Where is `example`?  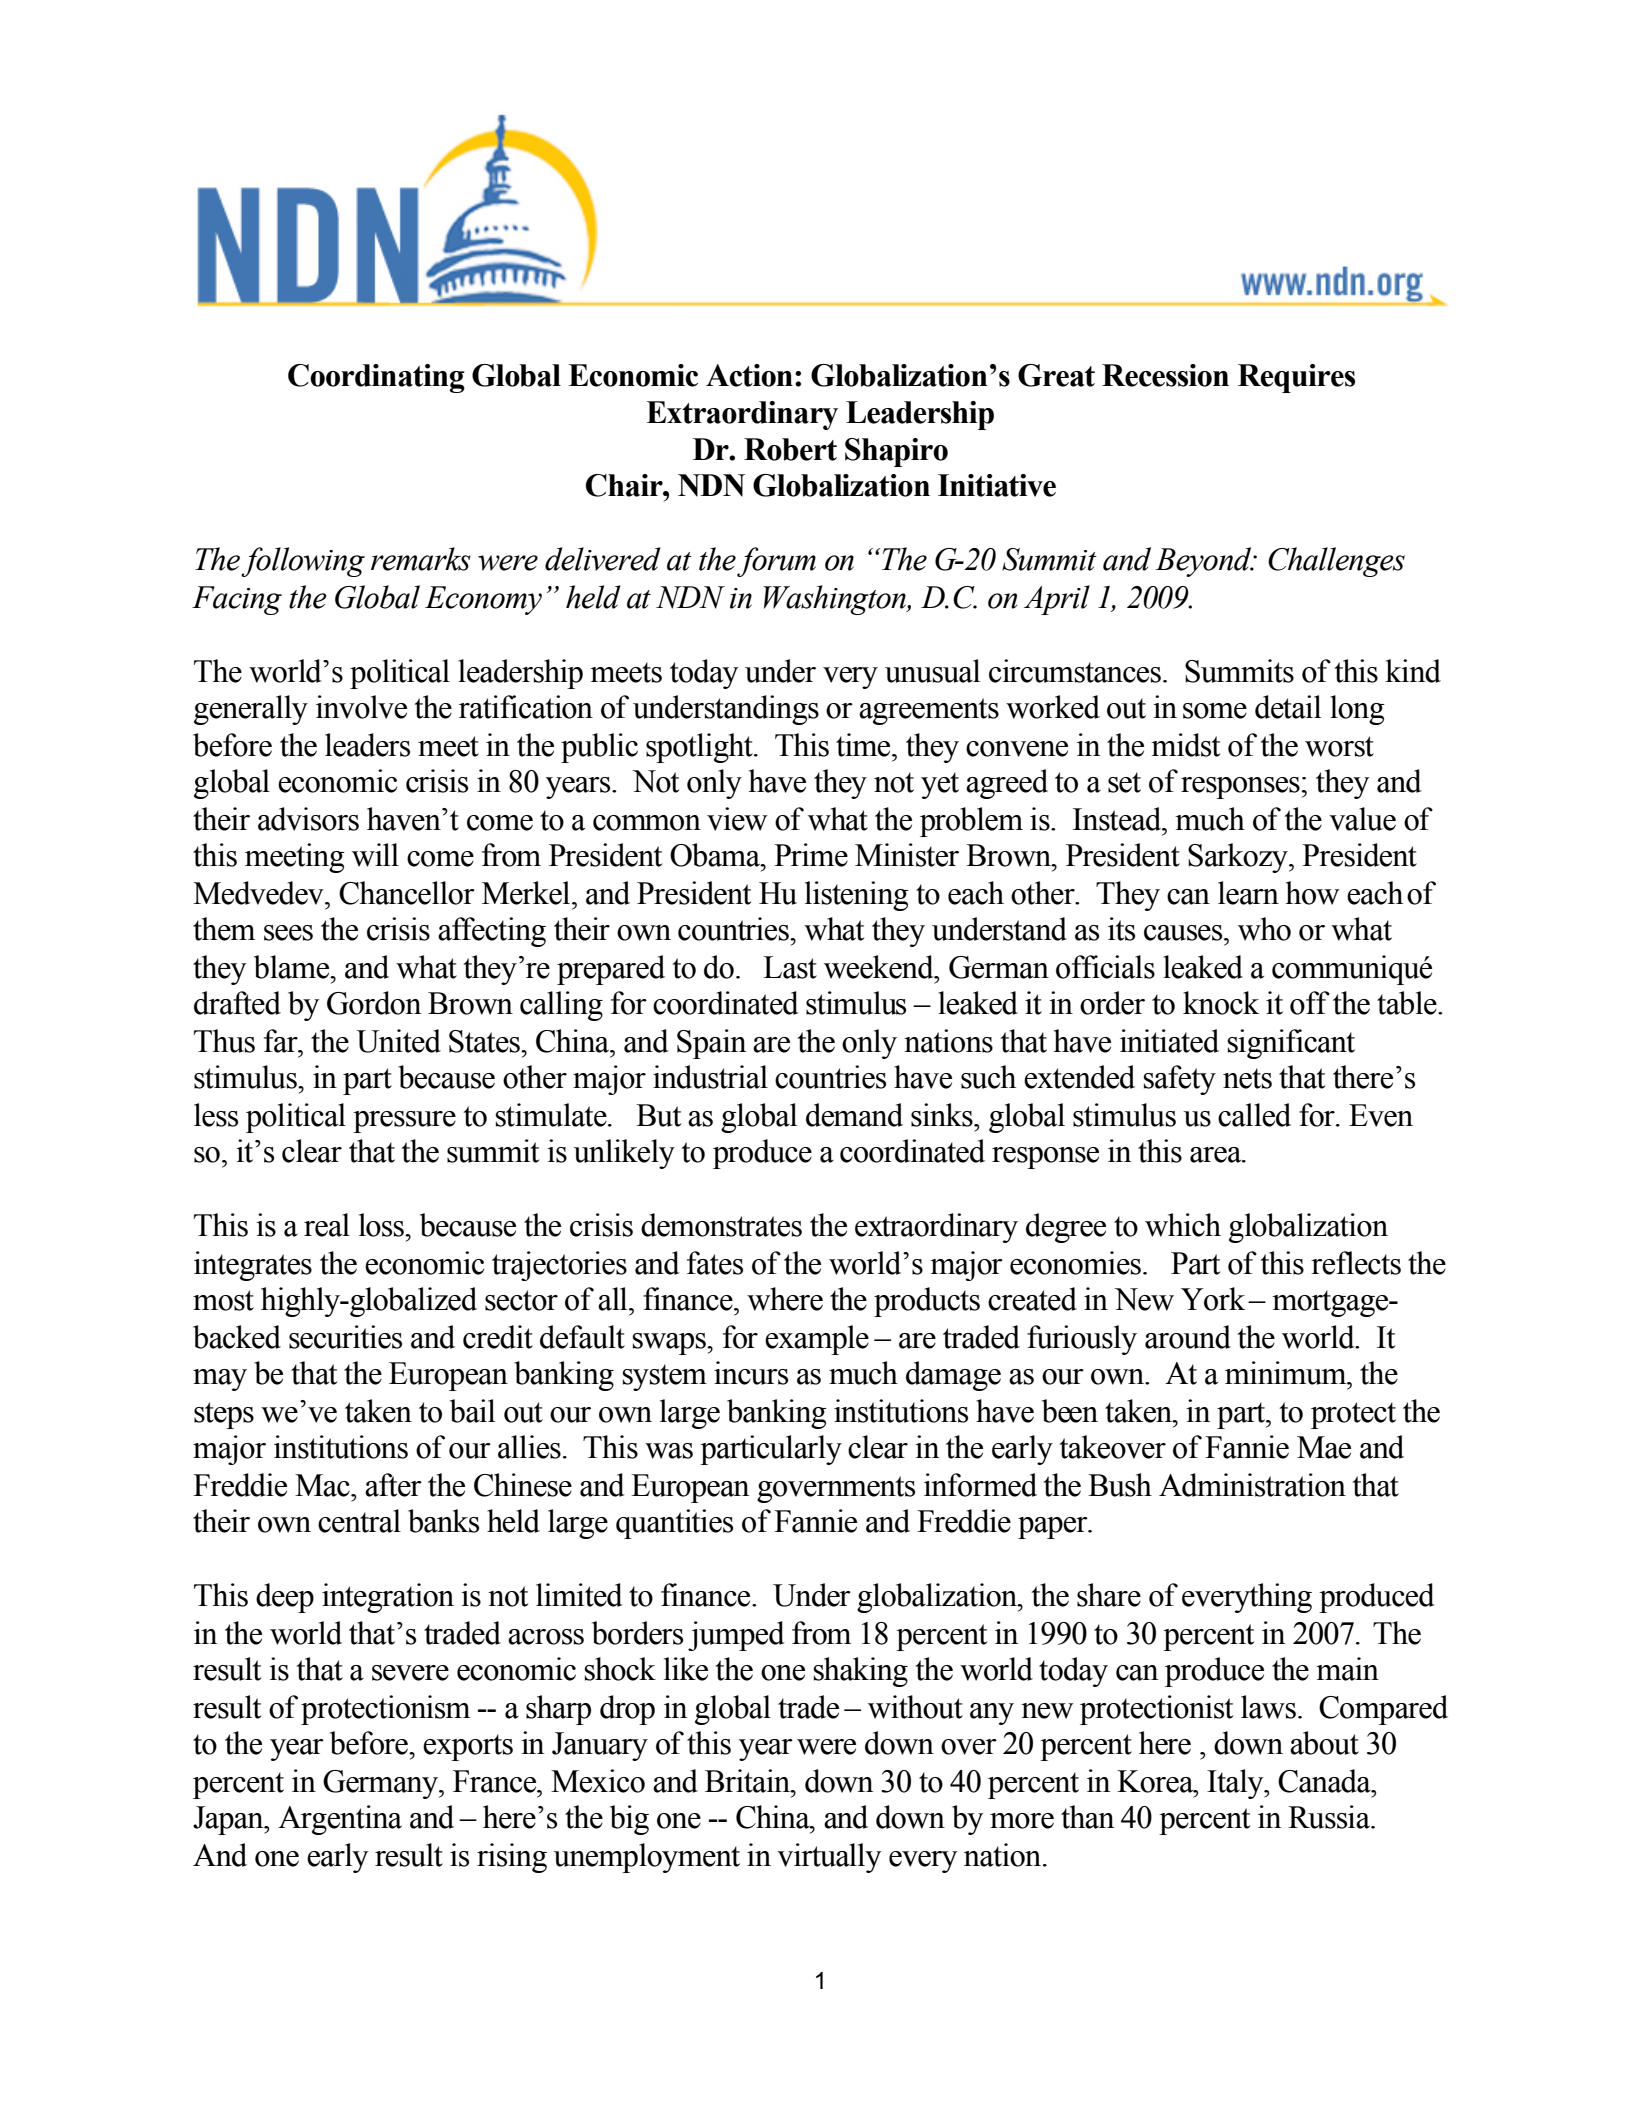 example is located at coordinates (817, 1340).
